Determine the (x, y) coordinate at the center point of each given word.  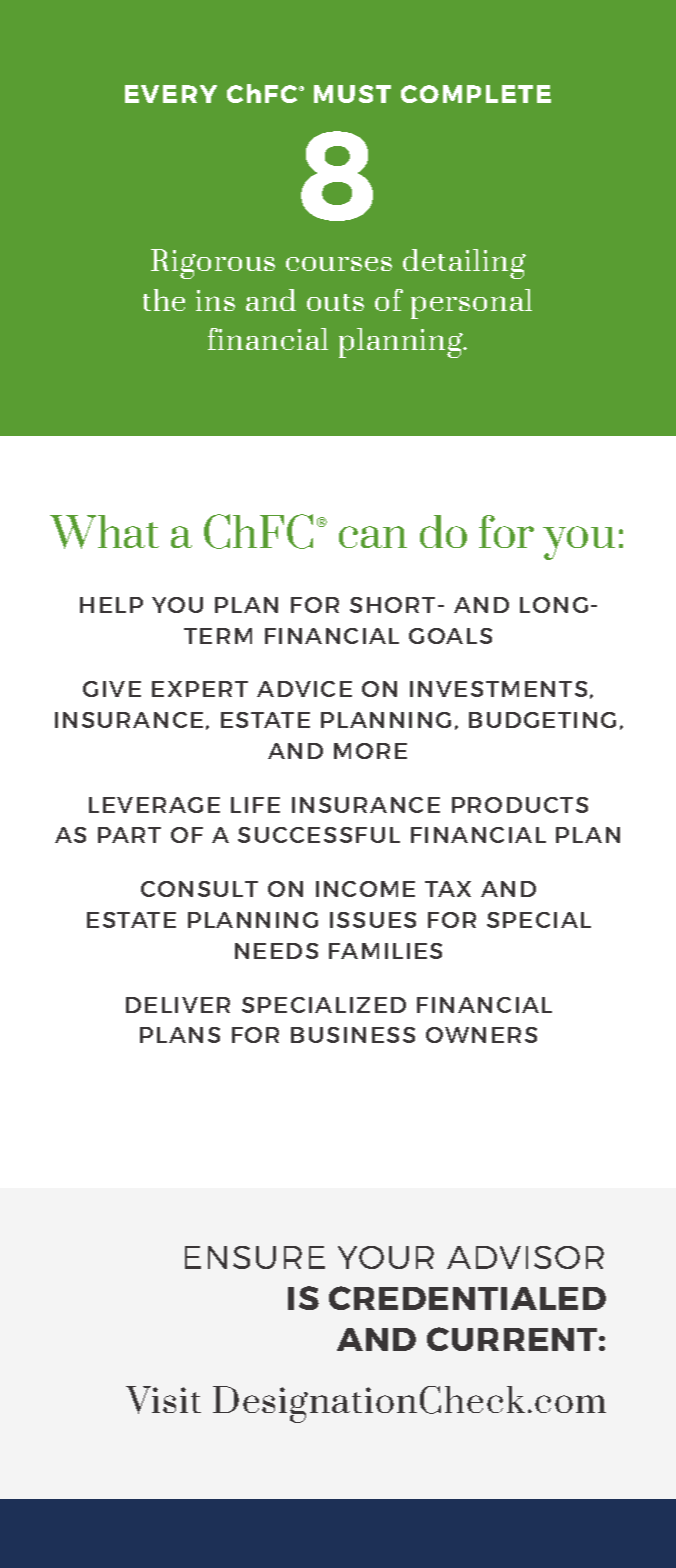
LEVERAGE (154, 805)
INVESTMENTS (498, 689)
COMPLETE (476, 94)
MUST (352, 94)
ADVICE (304, 689)
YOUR (386, 1257)
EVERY (171, 94)
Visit (163, 1400)
